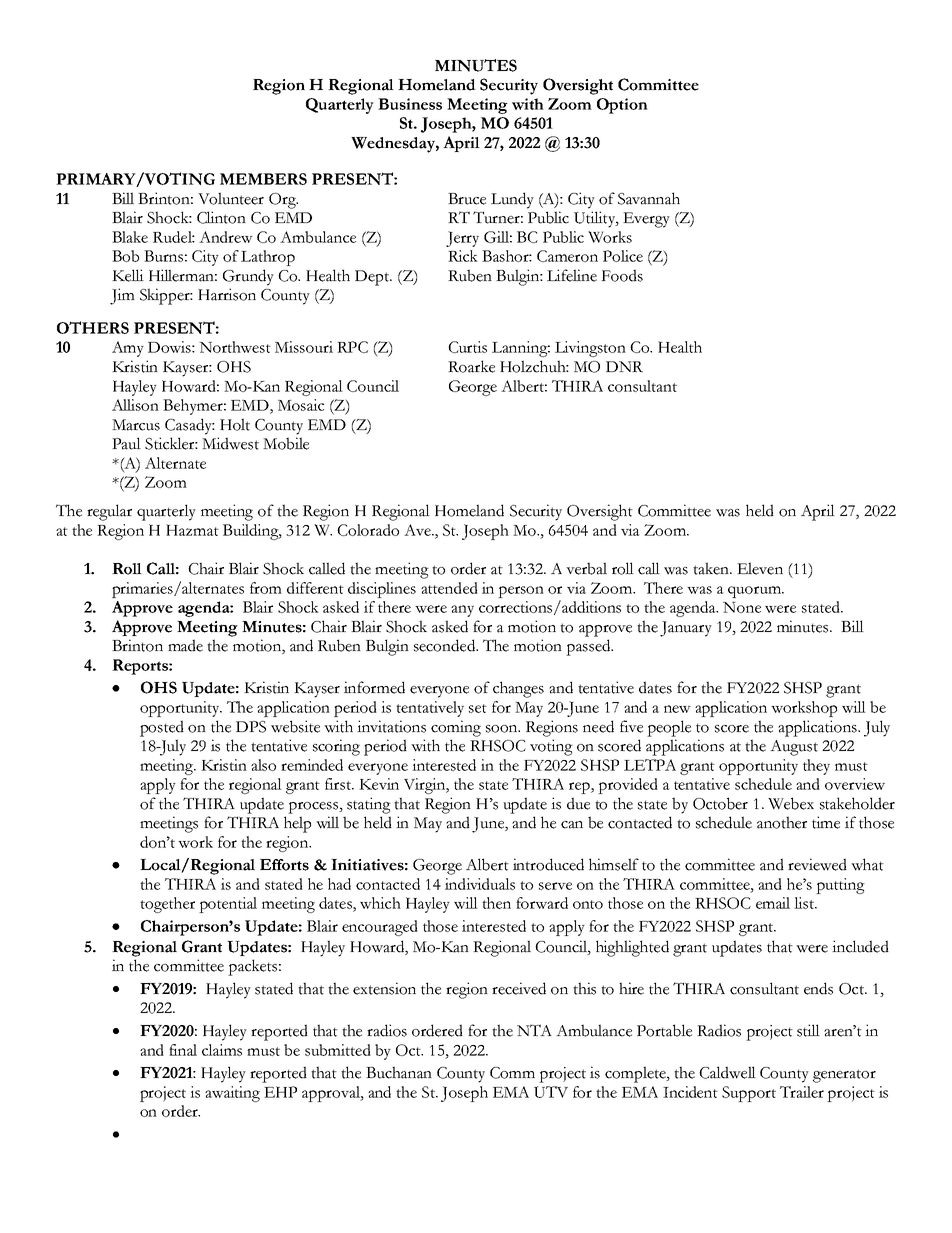 The height and width of the document is (1233, 952). What do you see at coordinates (284, 865) in the document?
I see `Efforts` at bounding box center [284, 865].
